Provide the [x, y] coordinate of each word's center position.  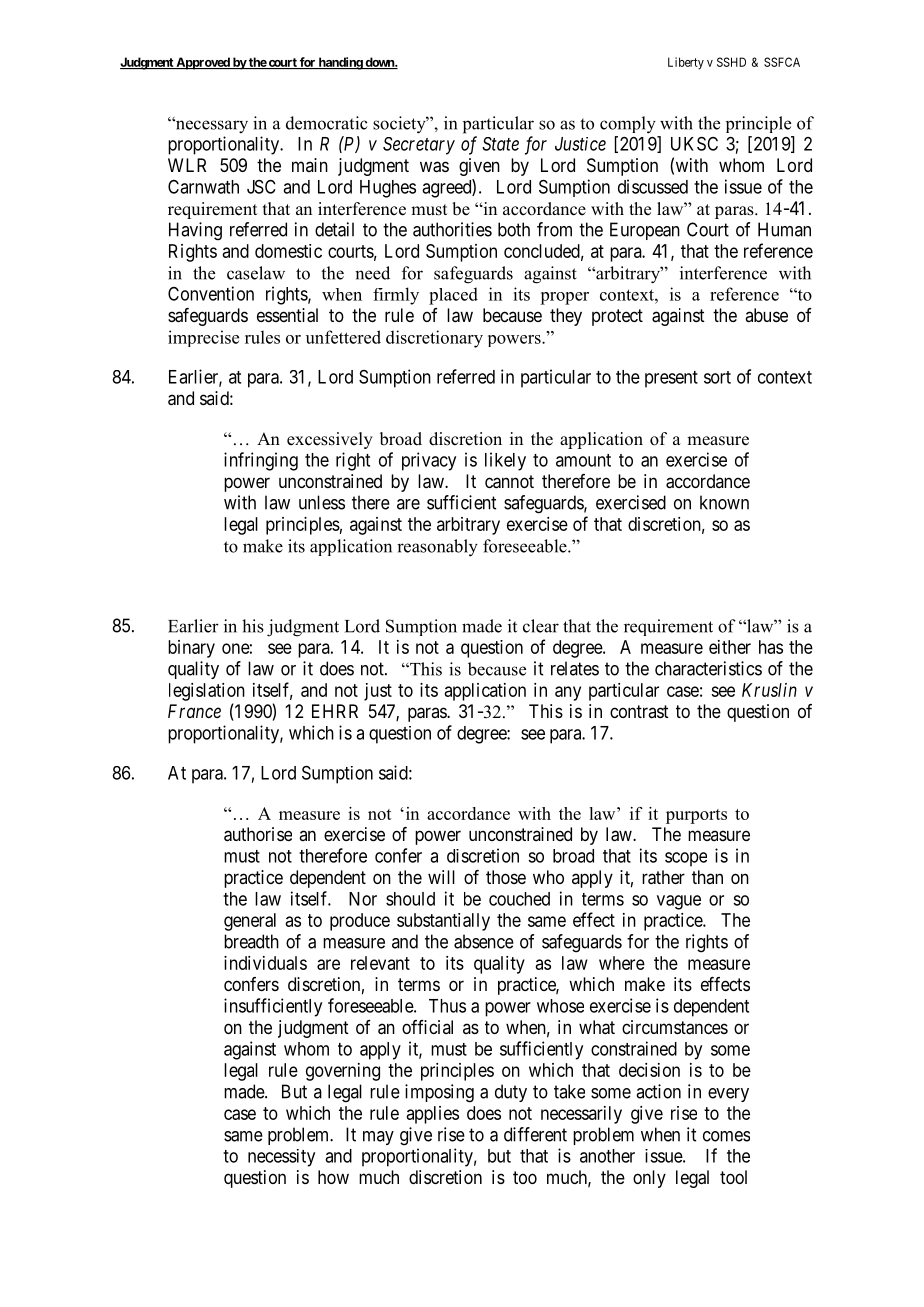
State [500, 144]
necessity [281, 1158]
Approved [203, 63]
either [730, 647]
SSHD [731, 62]
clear [541, 626]
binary [191, 649]
